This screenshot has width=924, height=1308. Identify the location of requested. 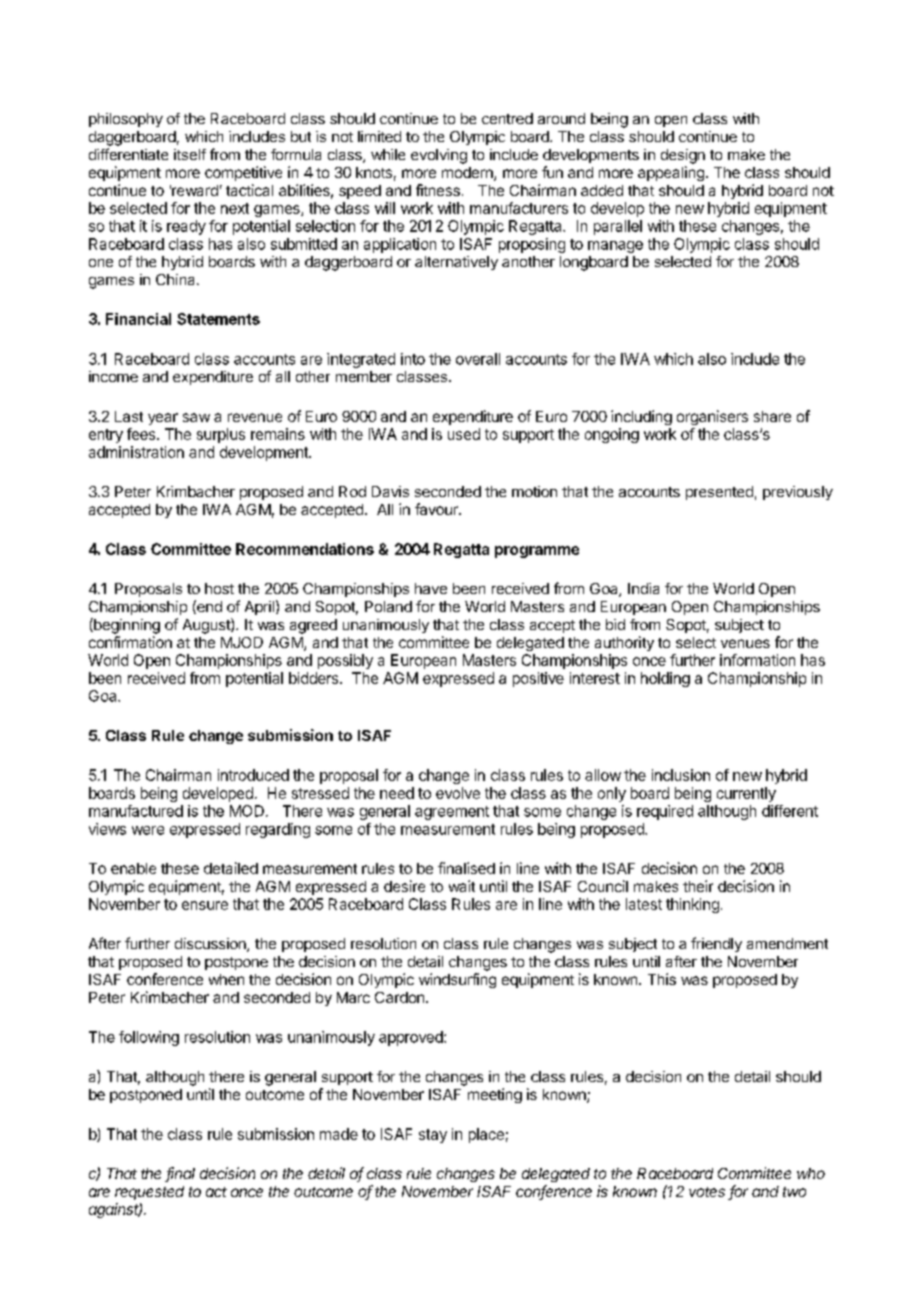
(149, 1193).
